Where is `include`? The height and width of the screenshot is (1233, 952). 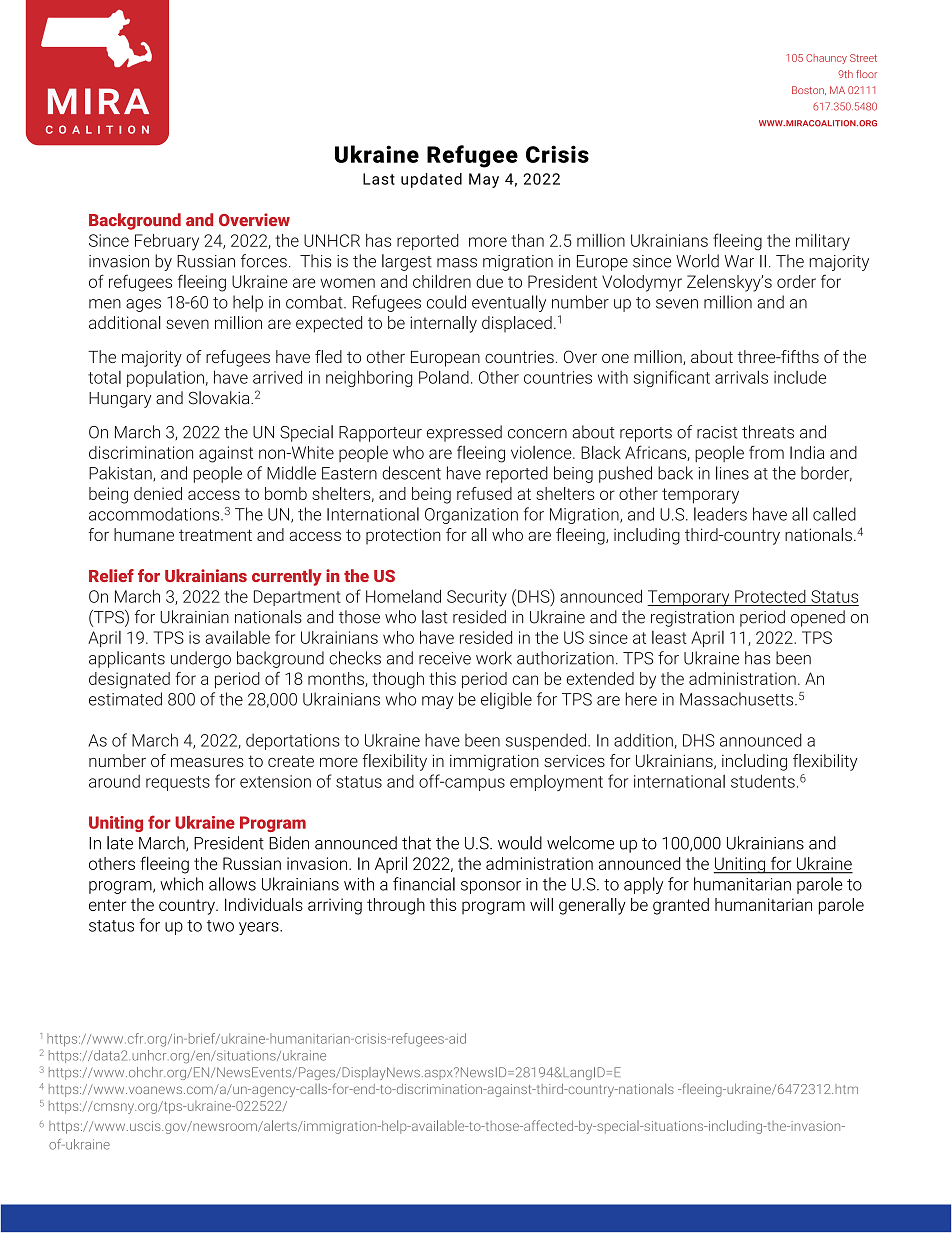
include is located at coordinates (800, 377).
